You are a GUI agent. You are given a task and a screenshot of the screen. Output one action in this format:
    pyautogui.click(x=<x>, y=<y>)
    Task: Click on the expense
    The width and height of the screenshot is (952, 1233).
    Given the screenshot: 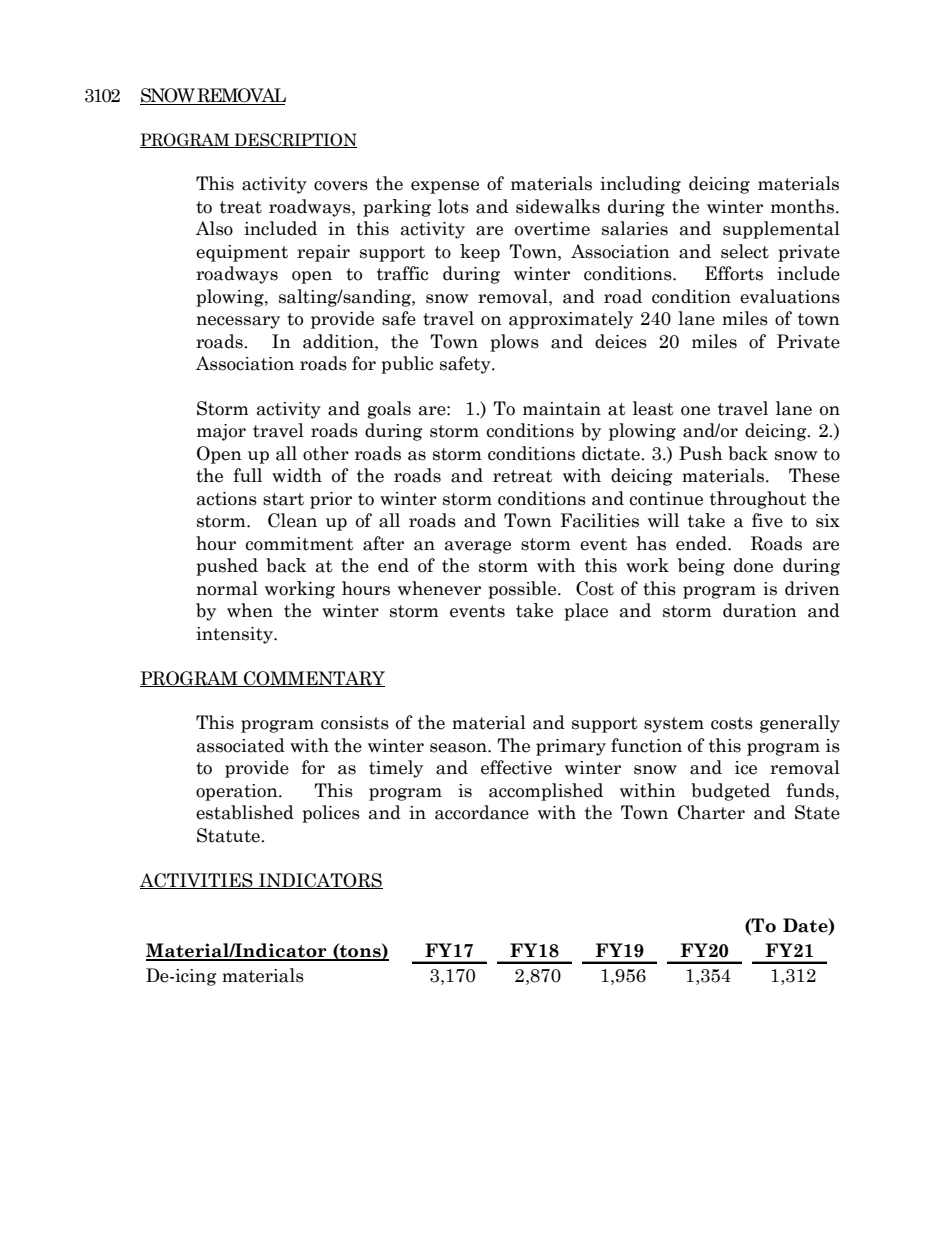 What is the action you would take?
    pyautogui.click(x=445, y=187)
